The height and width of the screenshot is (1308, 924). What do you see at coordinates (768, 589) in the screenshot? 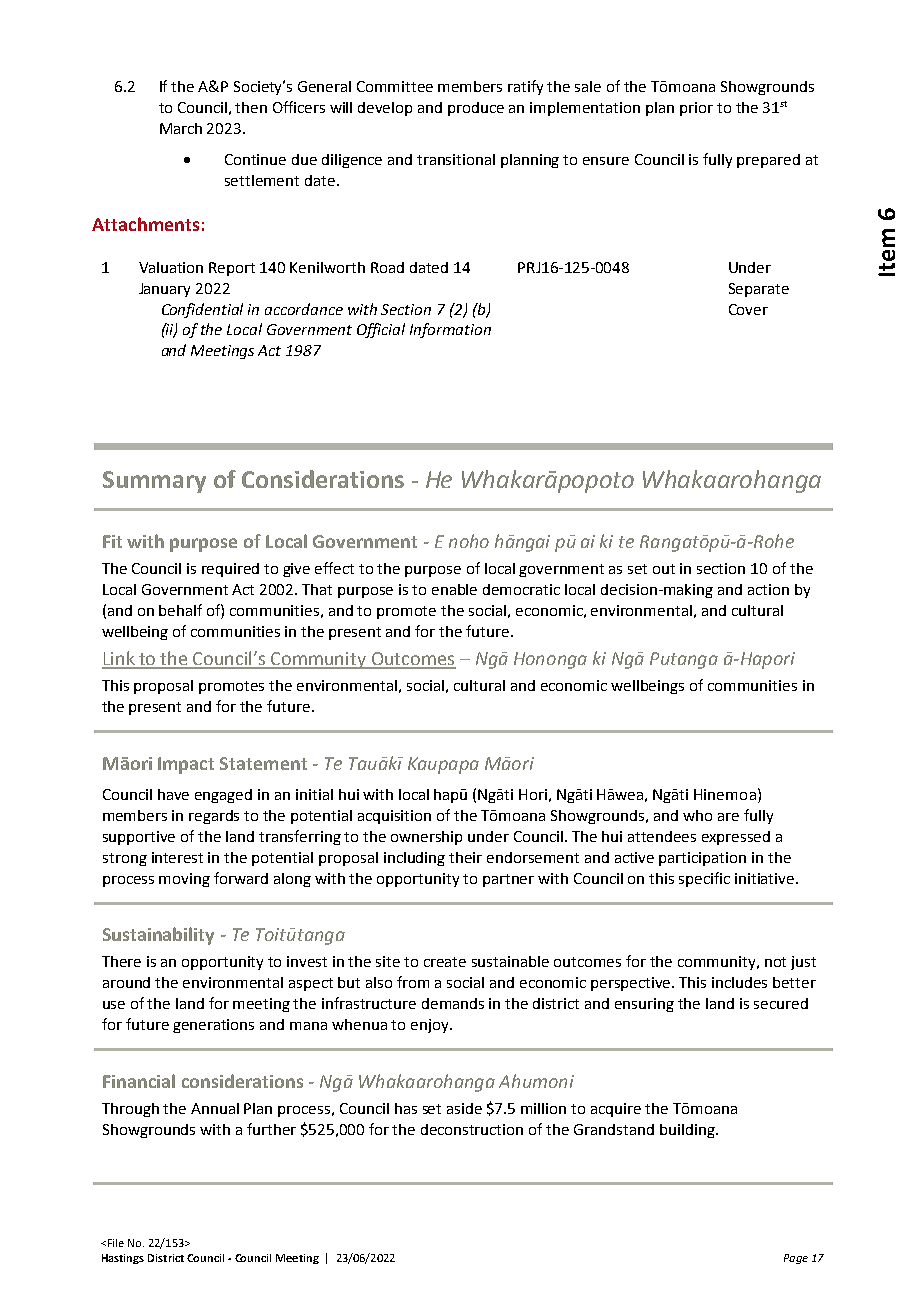
I see `action` at bounding box center [768, 589].
